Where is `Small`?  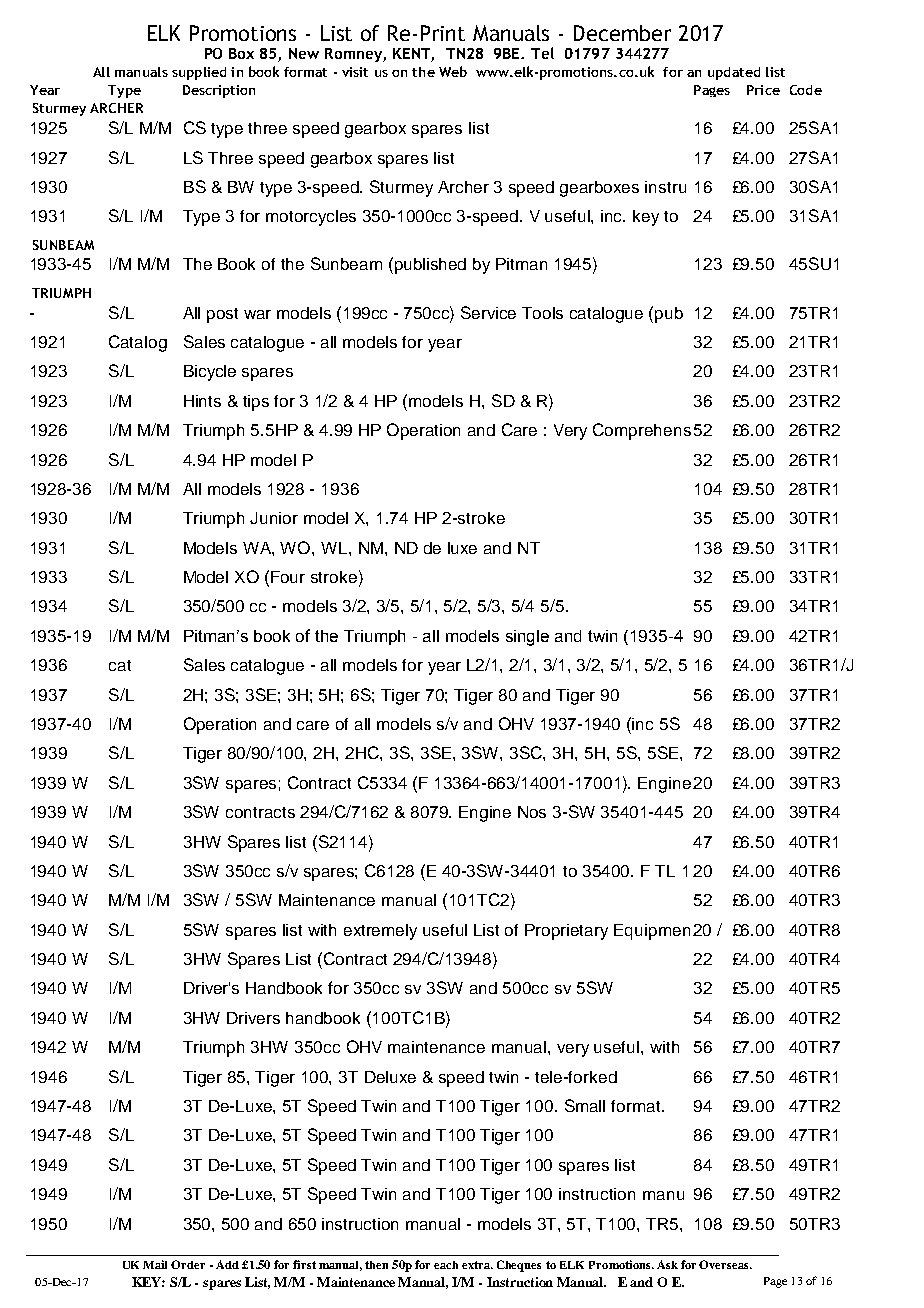
Small is located at coordinates (585, 1105).
